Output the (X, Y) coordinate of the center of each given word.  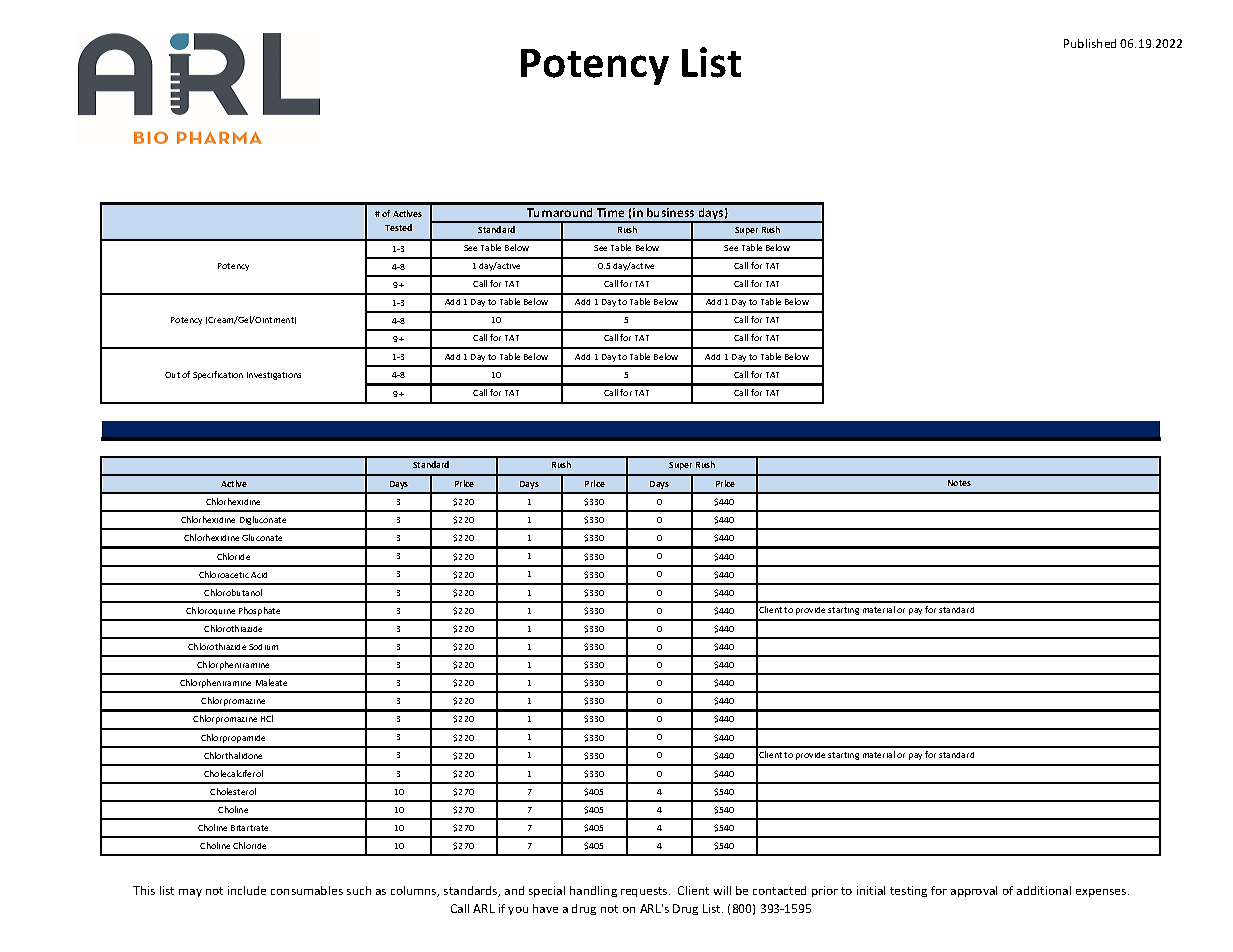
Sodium (263, 647)
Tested (398, 227)
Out (172, 375)
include (247, 890)
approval (974, 891)
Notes (959, 483)
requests (645, 892)
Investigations (274, 376)
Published (1090, 43)
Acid (259, 575)
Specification (218, 375)
